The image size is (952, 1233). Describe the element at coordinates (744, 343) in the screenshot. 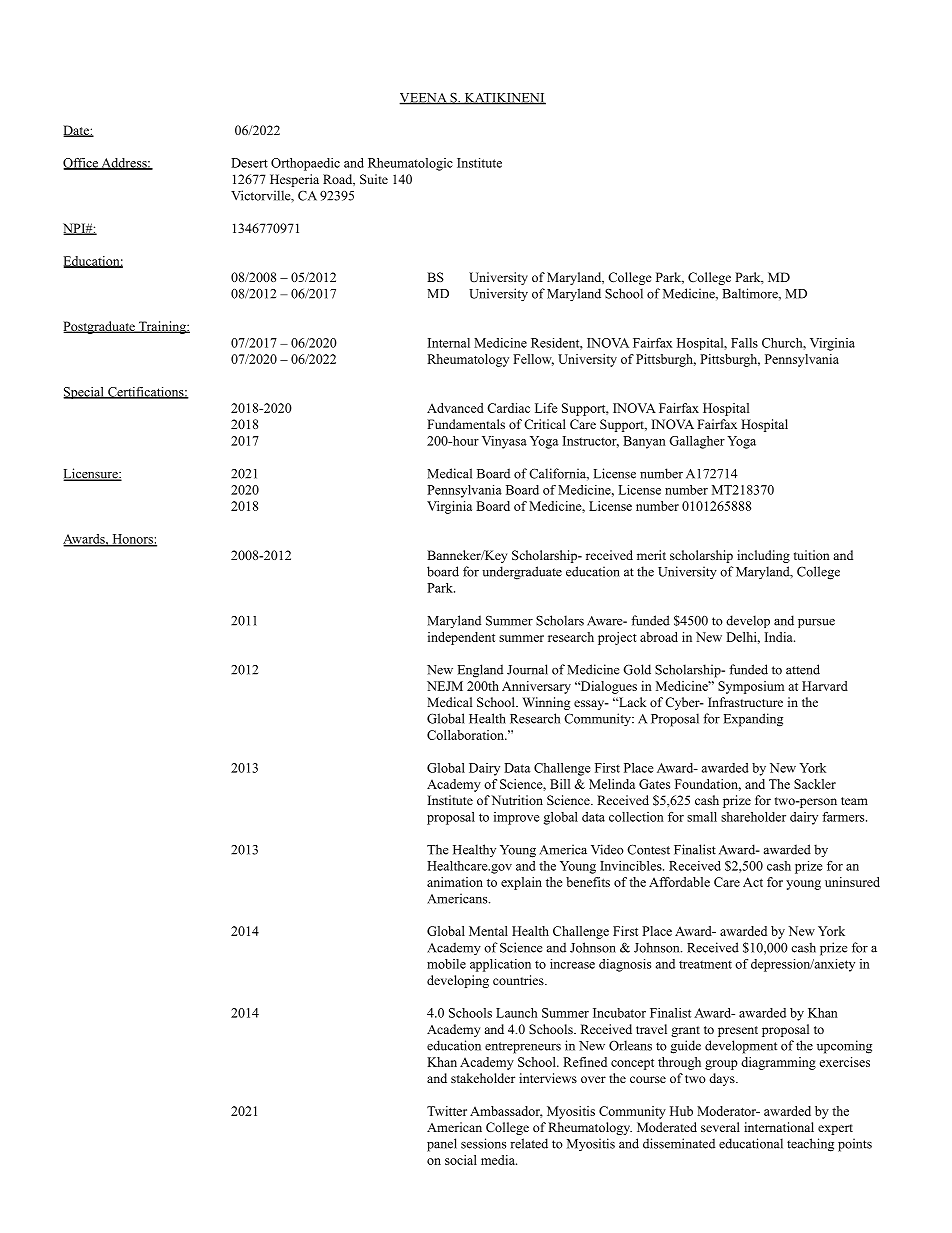

I see `Falls` at that location.
